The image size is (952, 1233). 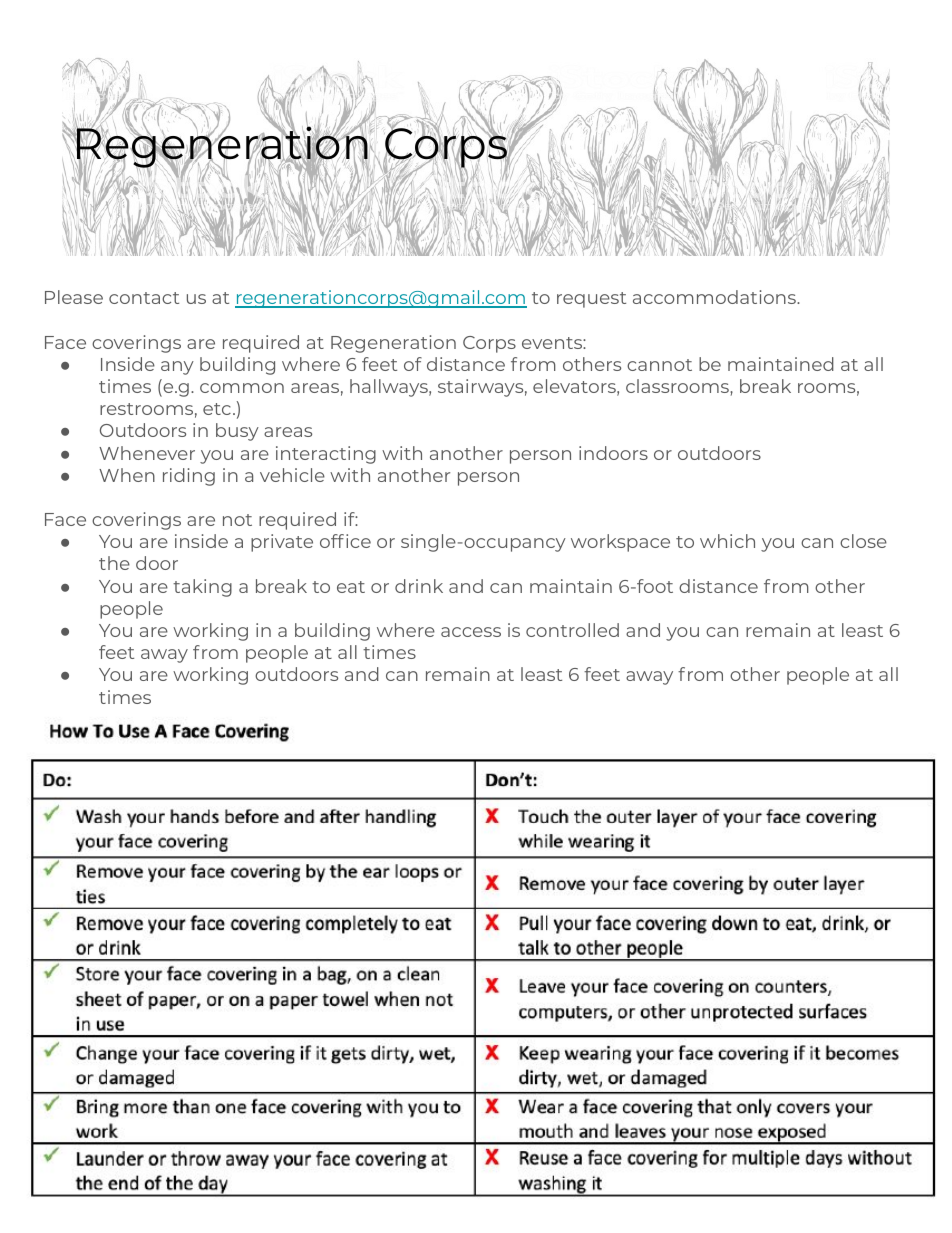 What do you see at coordinates (144, 298) in the screenshot?
I see `contact` at bounding box center [144, 298].
